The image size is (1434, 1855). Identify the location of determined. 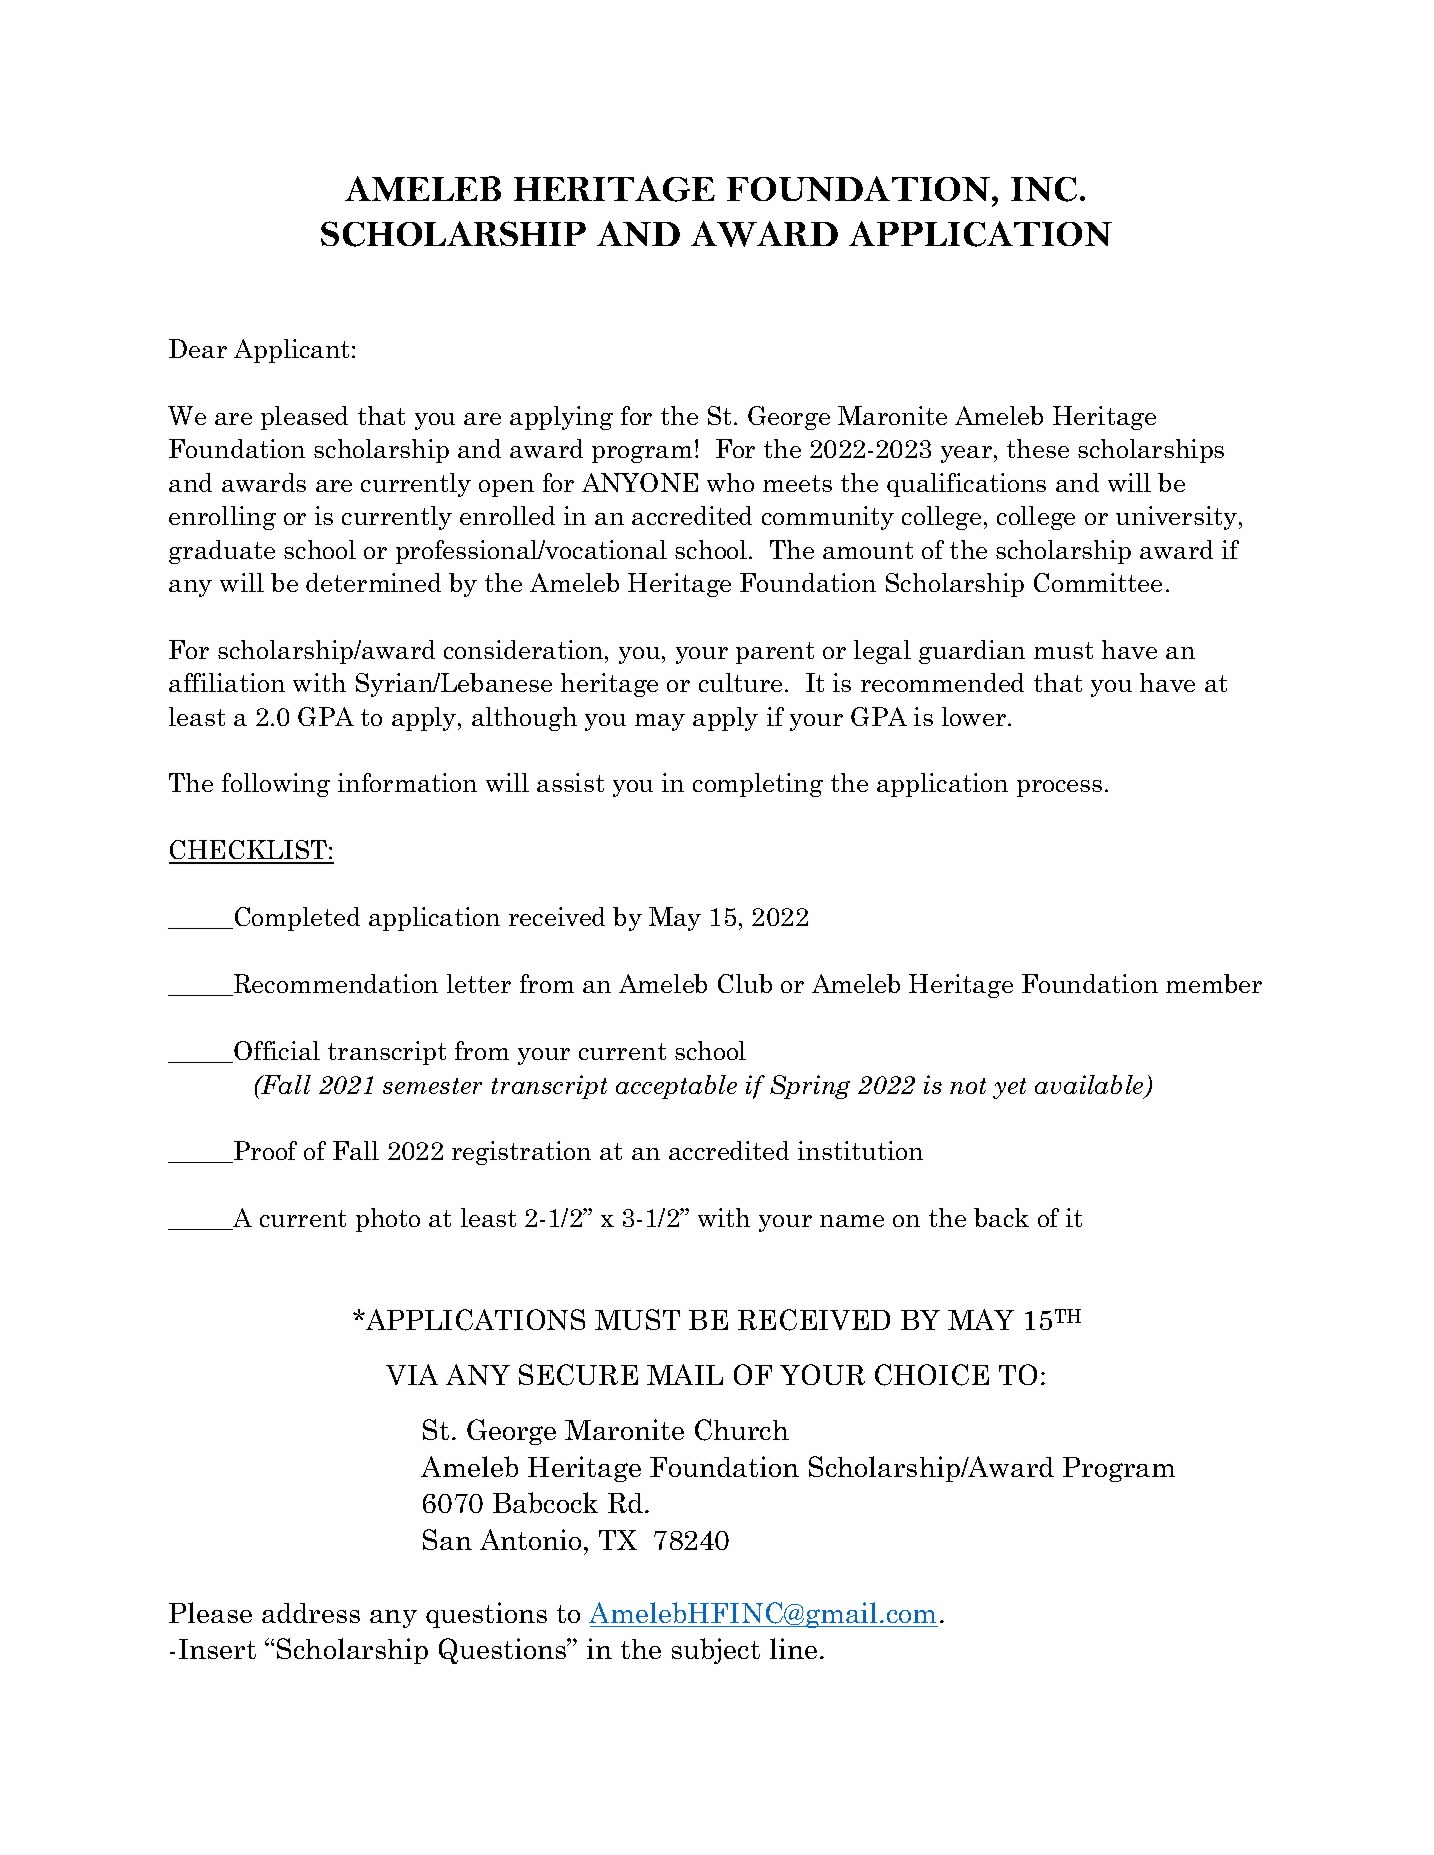
(373, 582).
